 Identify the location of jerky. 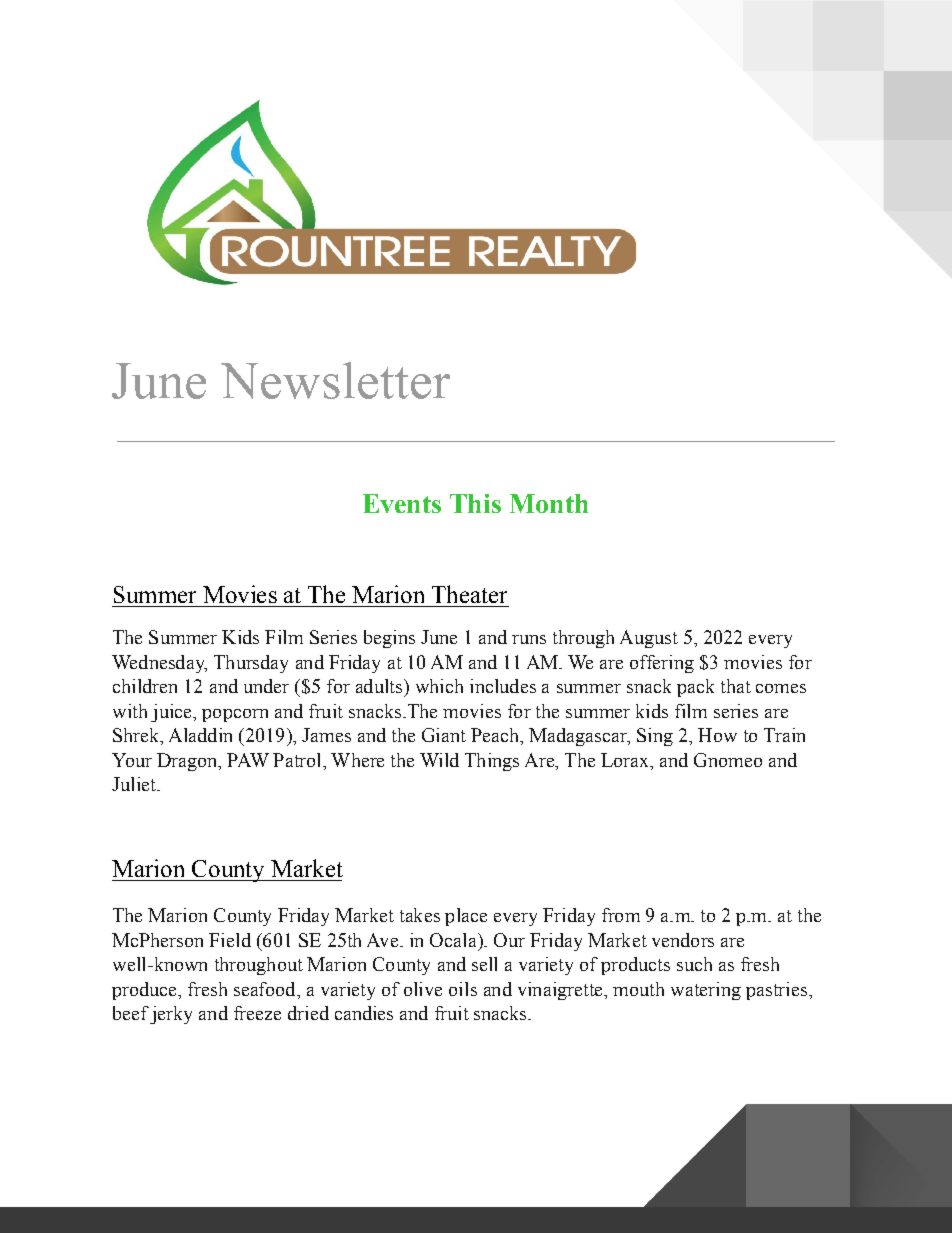
(171, 1015).
